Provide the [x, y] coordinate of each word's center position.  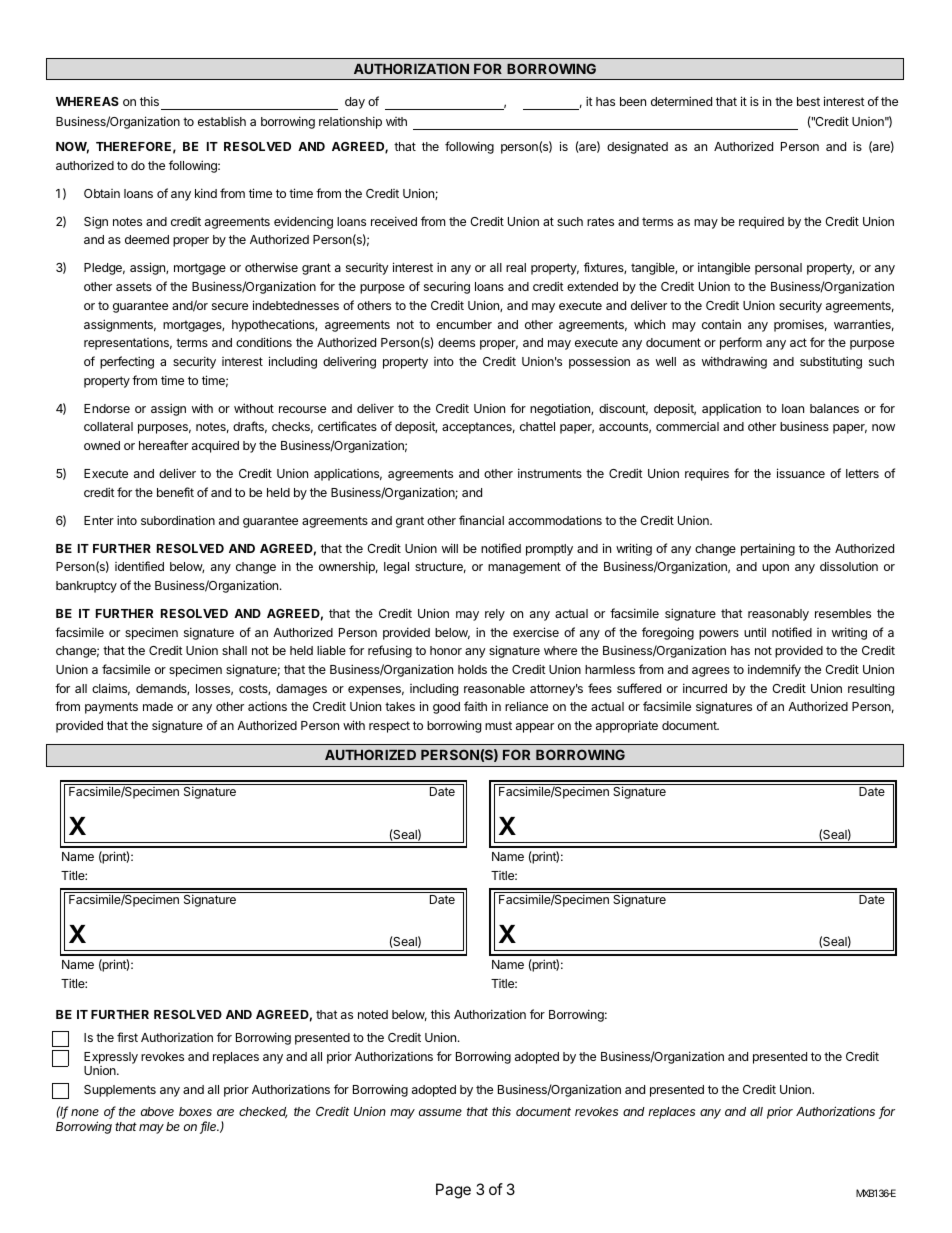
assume [440, 1112]
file [209, 1127]
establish [222, 121]
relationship [350, 122]
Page [453, 1191]
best [808, 101]
